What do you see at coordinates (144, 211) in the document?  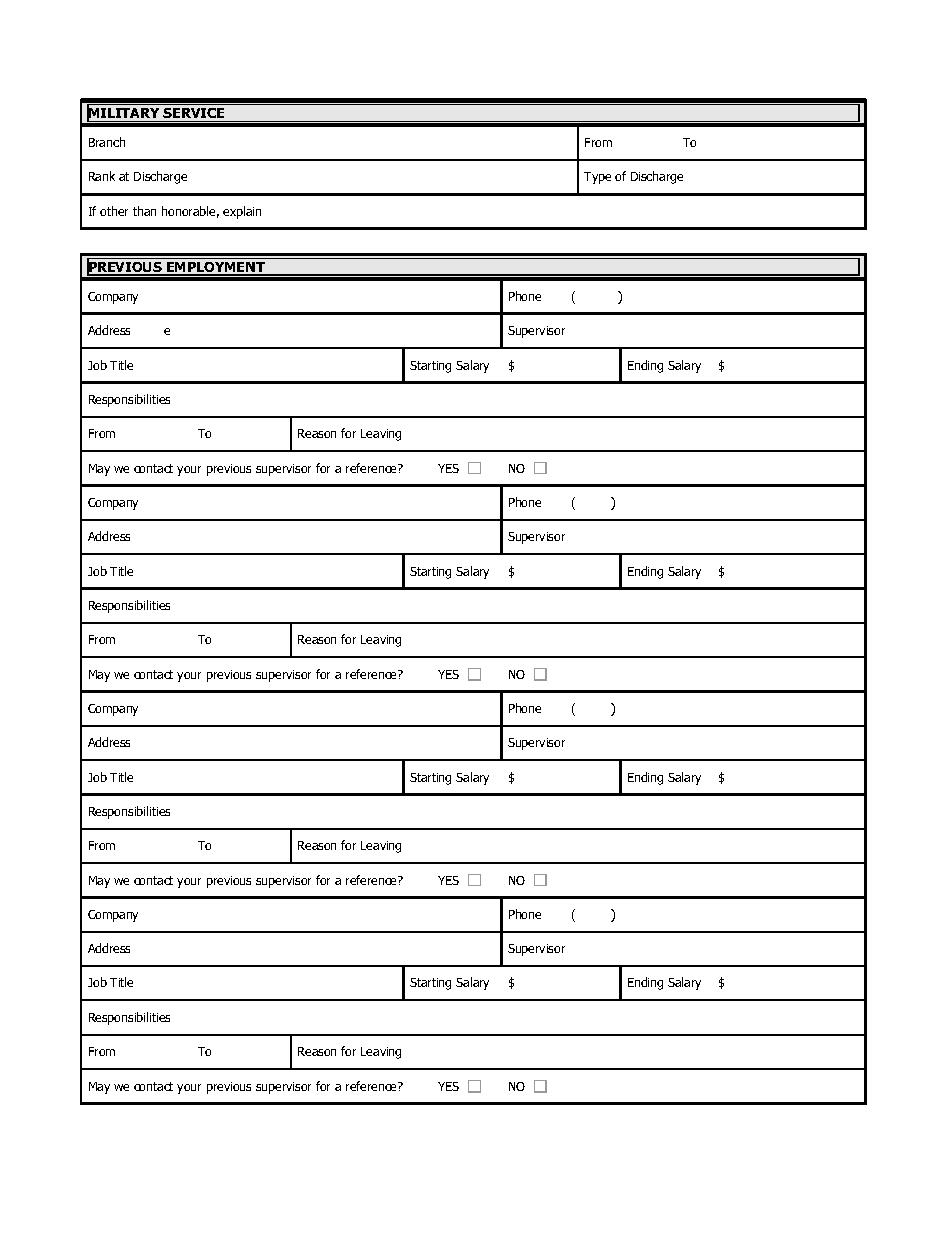 I see `than` at bounding box center [144, 211].
